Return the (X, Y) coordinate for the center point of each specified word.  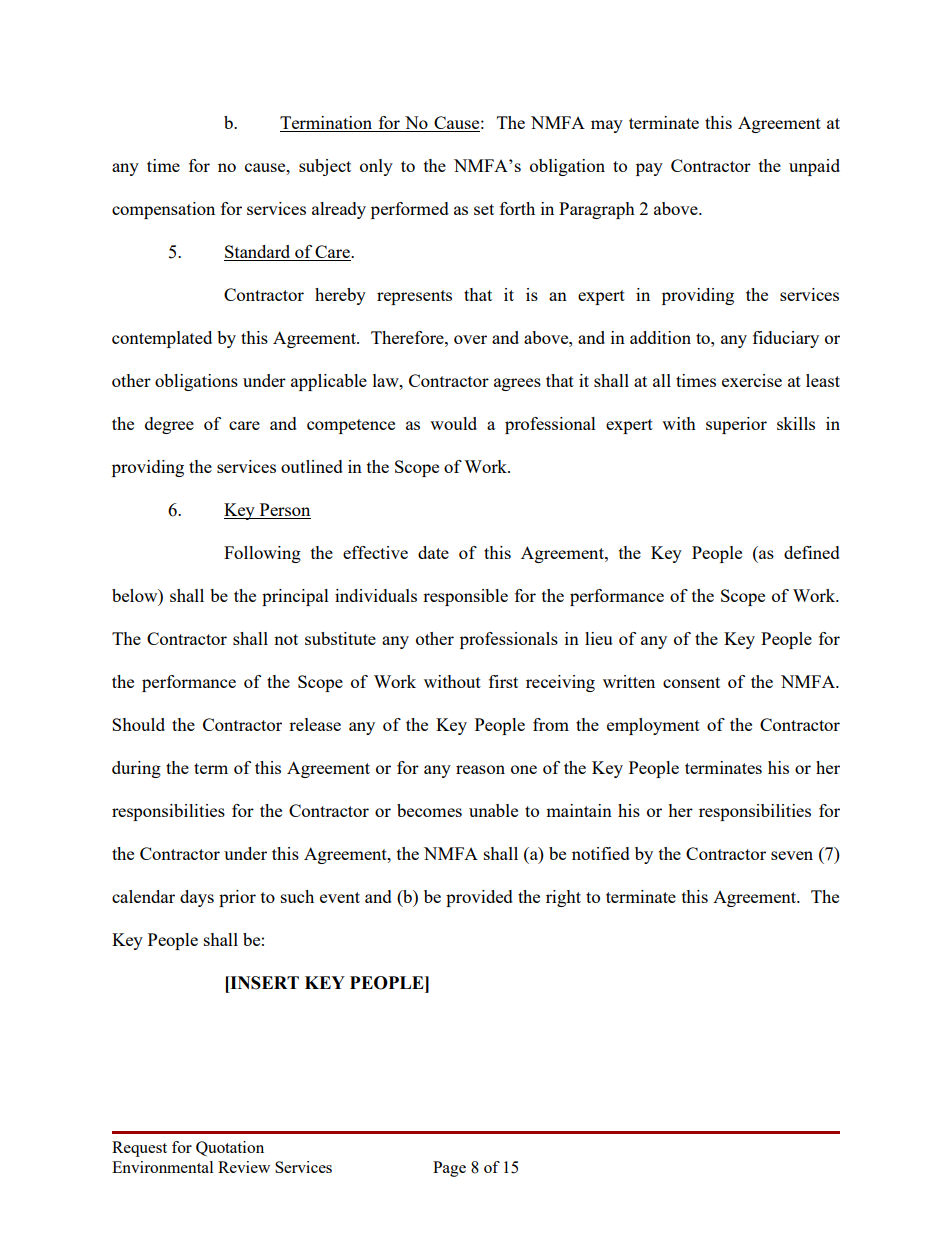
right (563, 898)
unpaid (814, 167)
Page (449, 1169)
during (136, 769)
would (453, 423)
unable (493, 810)
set (484, 209)
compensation (163, 210)
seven (792, 855)
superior (736, 425)
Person (284, 511)
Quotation (230, 1148)
